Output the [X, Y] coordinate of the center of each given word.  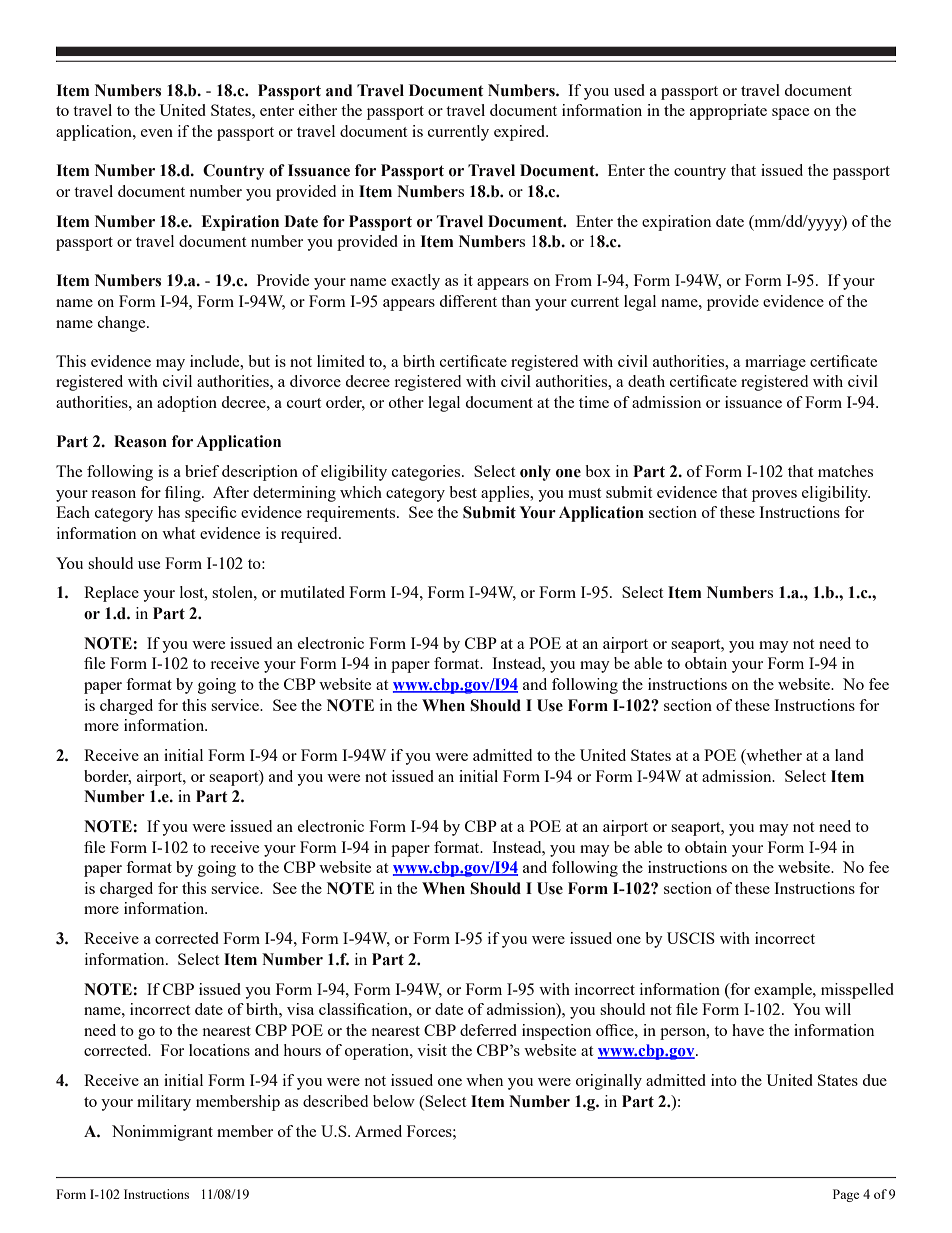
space [790, 114]
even [157, 133]
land [849, 755]
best [463, 492]
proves [774, 496]
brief [202, 471]
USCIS [691, 938]
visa [300, 1009]
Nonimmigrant [162, 1133]
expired [521, 133]
